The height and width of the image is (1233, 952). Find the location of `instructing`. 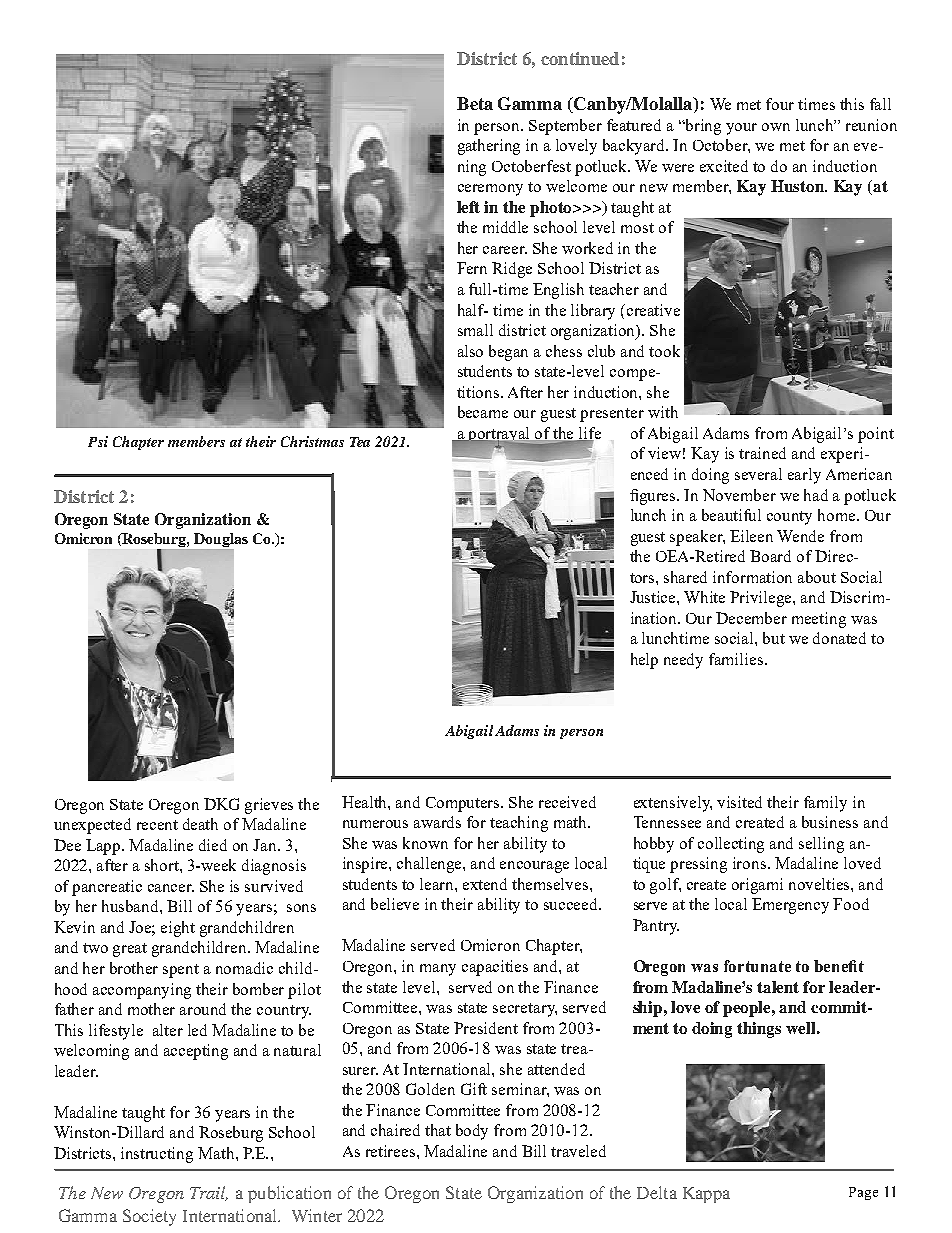

instructing is located at coordinates (157, 1155).
